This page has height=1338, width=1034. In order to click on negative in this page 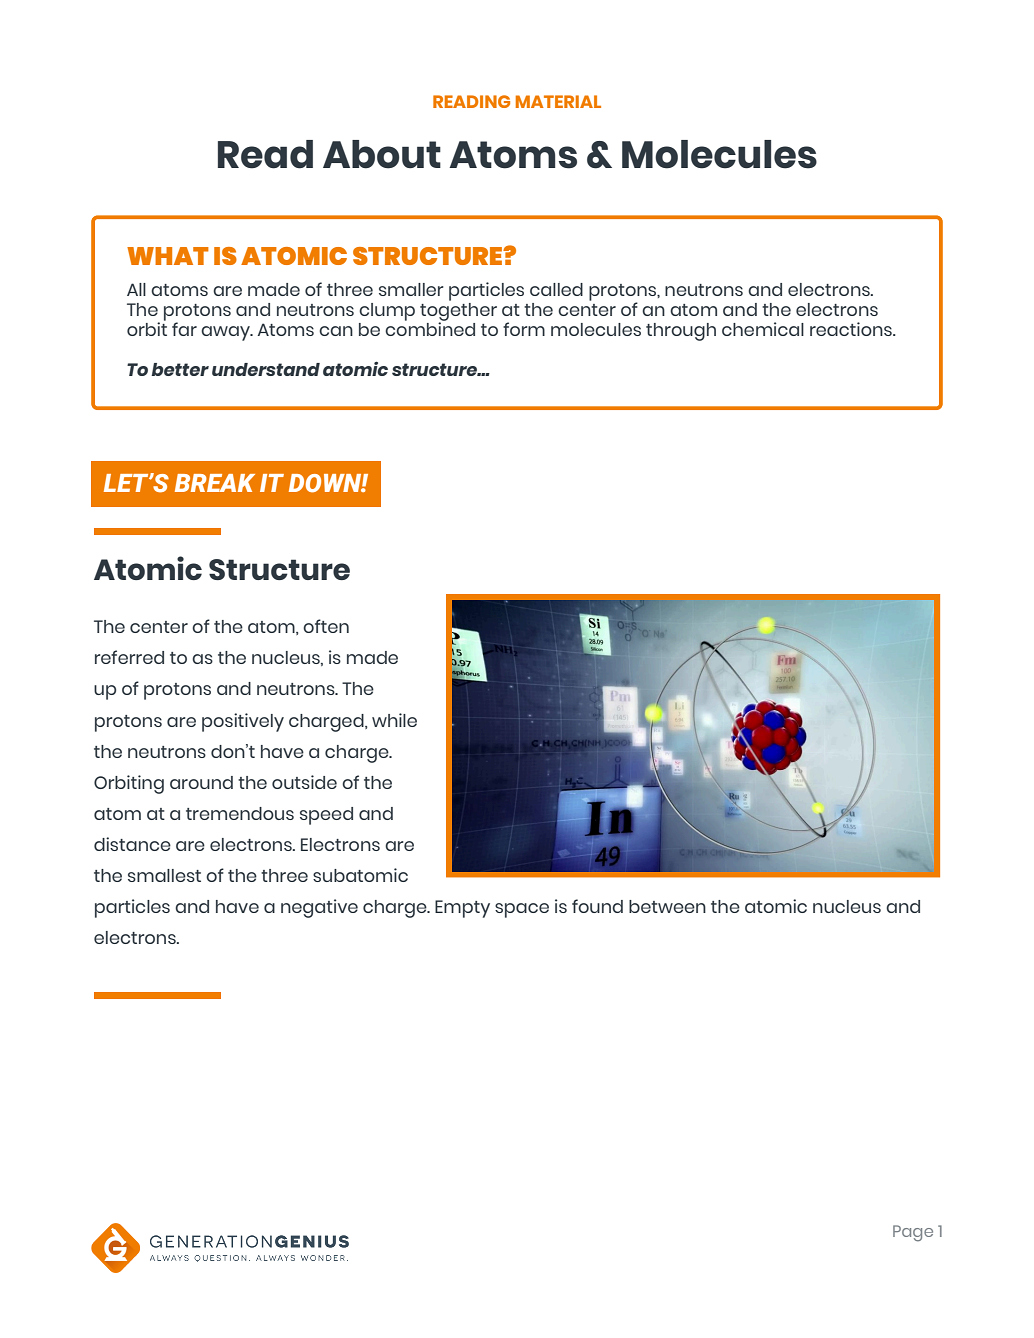, I will do `click(319, 908)`.
